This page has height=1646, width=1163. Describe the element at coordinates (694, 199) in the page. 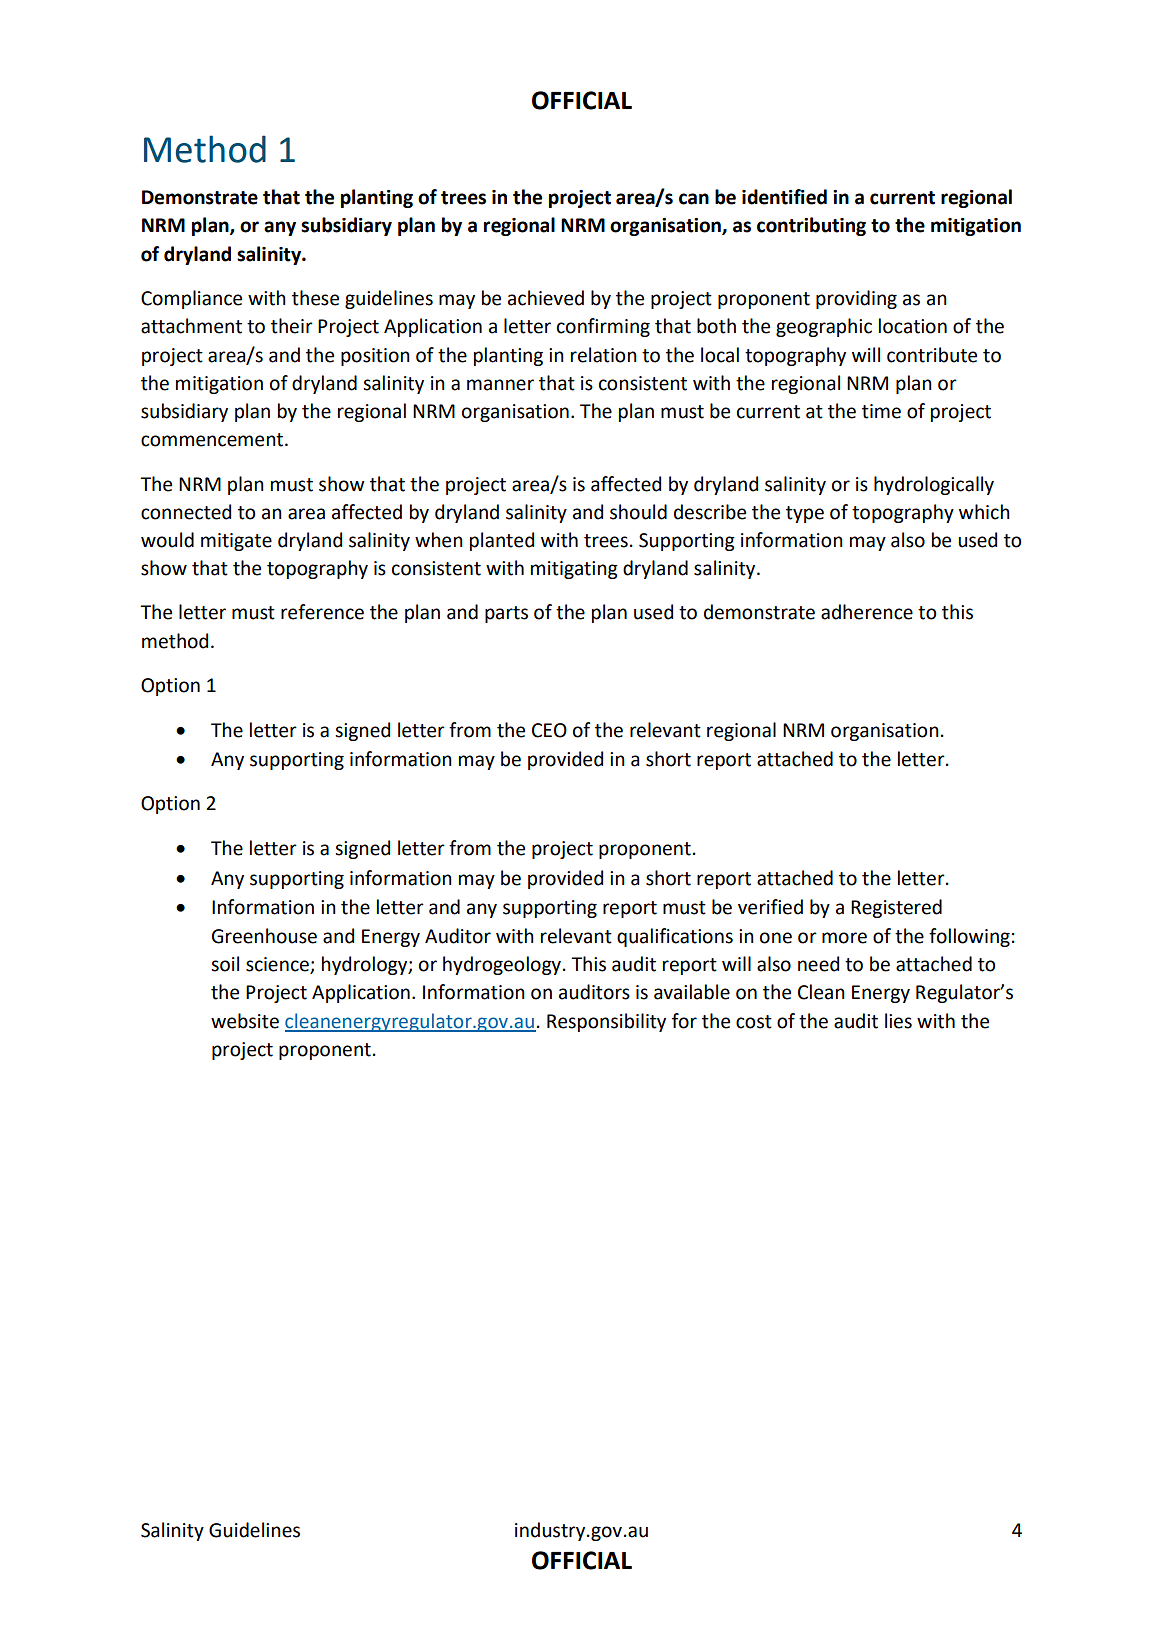

I see `can` at that location.
